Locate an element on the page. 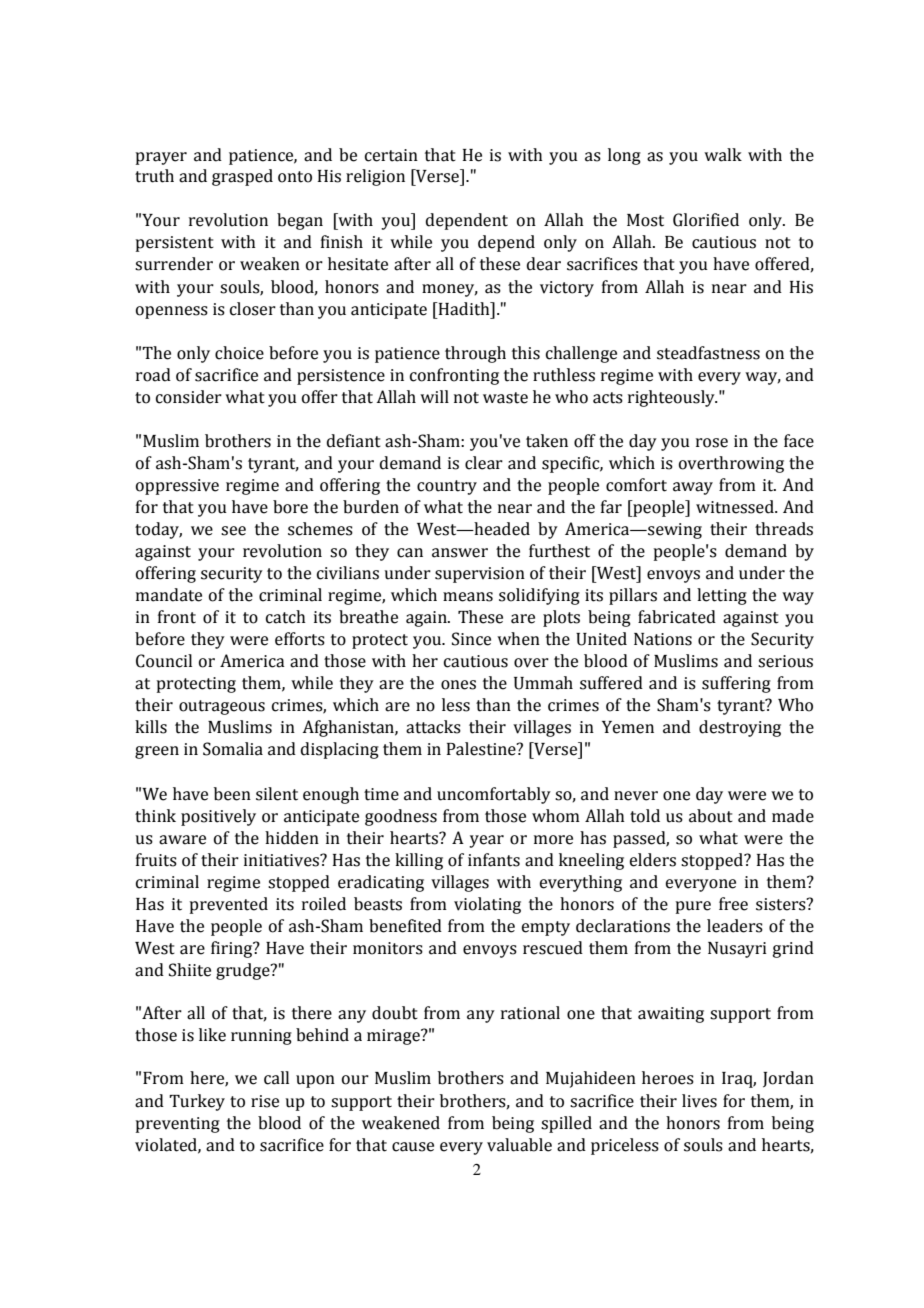 Image resolution: width=924 pixels, height=1308 pixels. certain is located at coordinates (391, 155).
